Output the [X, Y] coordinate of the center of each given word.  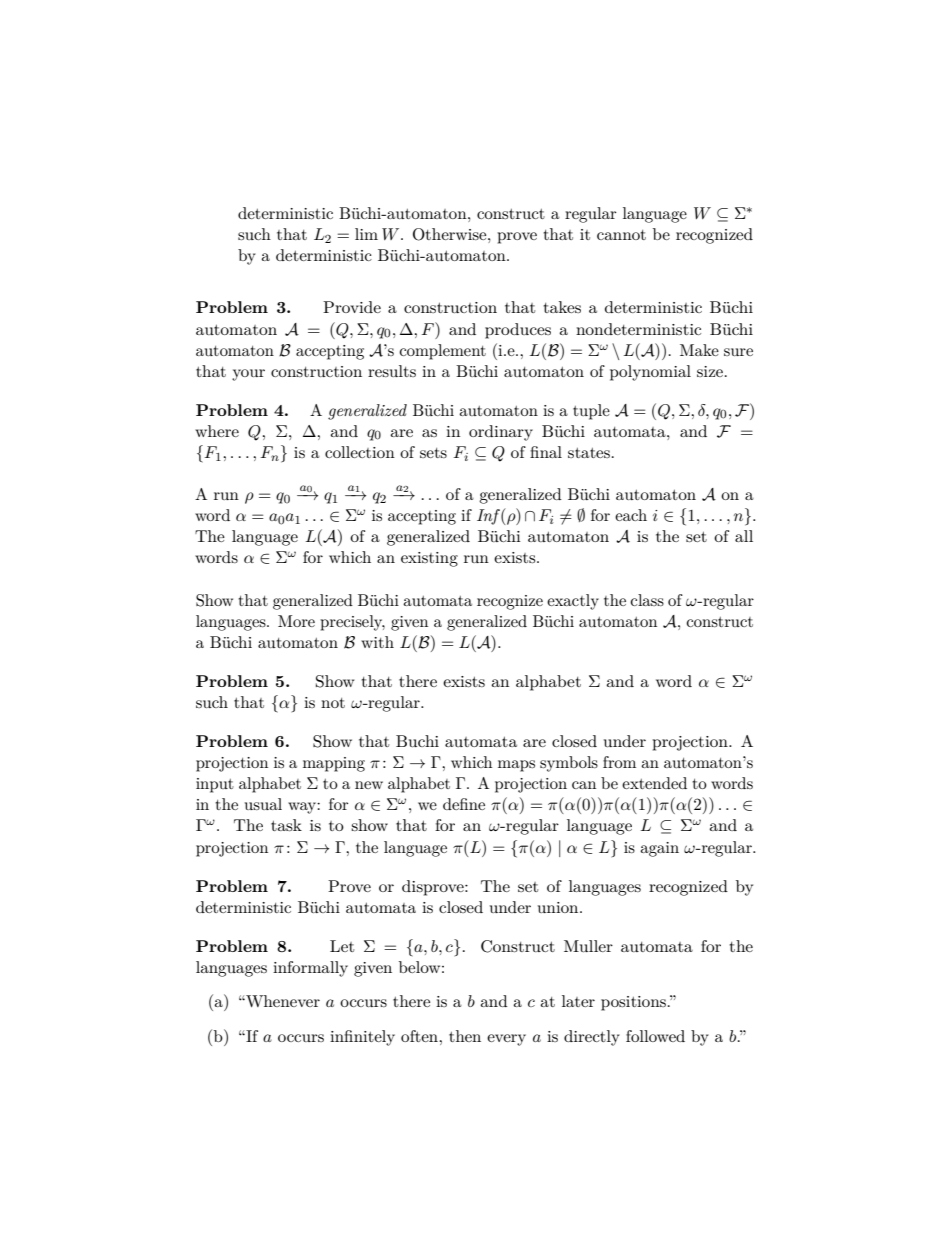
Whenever [282, 1001]
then [465, 1036]
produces [518, 331]
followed [655, 1036]
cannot [621, 235]
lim [366, 234]
